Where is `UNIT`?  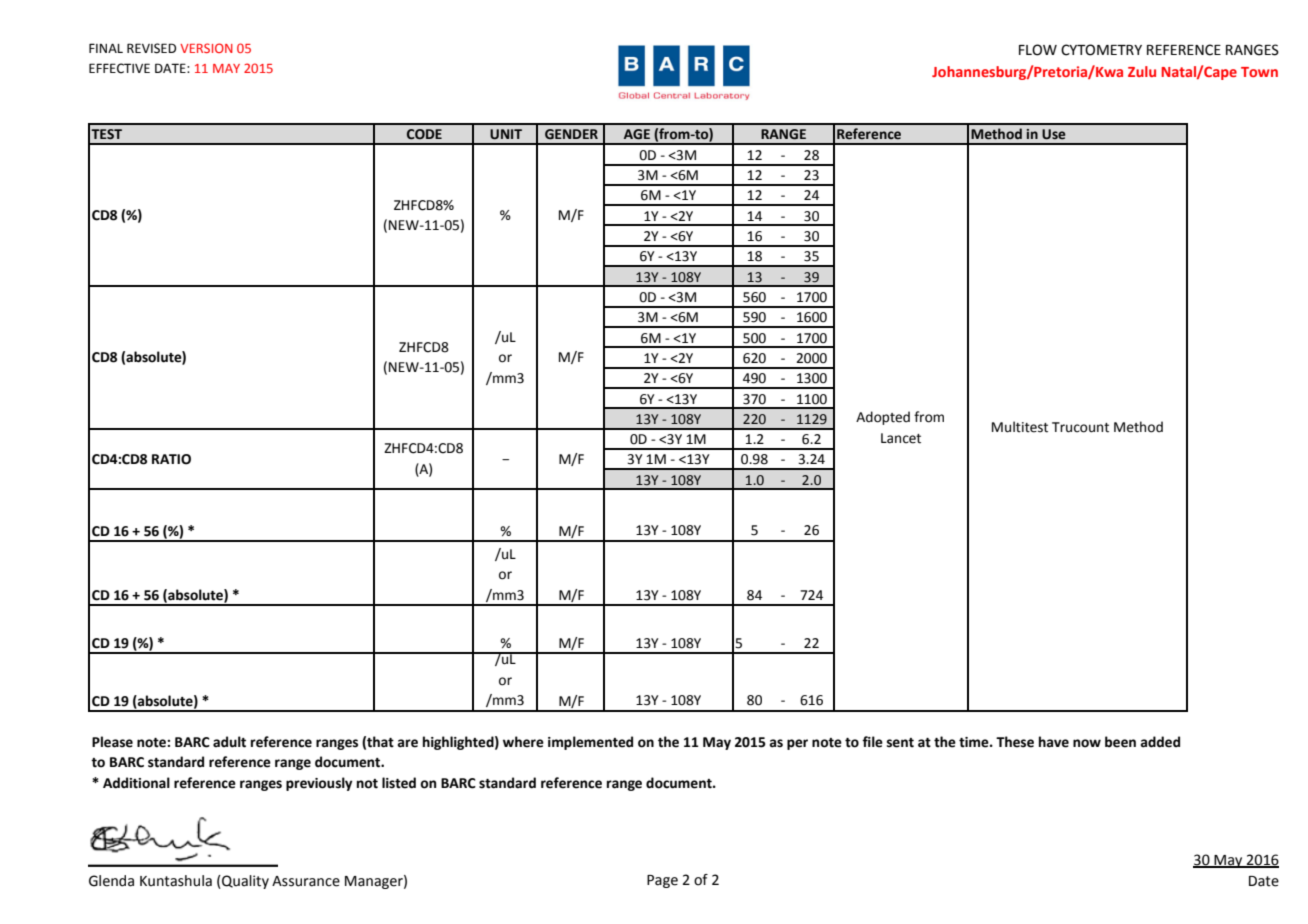
UNIT is located at coordinates (506, 134).
